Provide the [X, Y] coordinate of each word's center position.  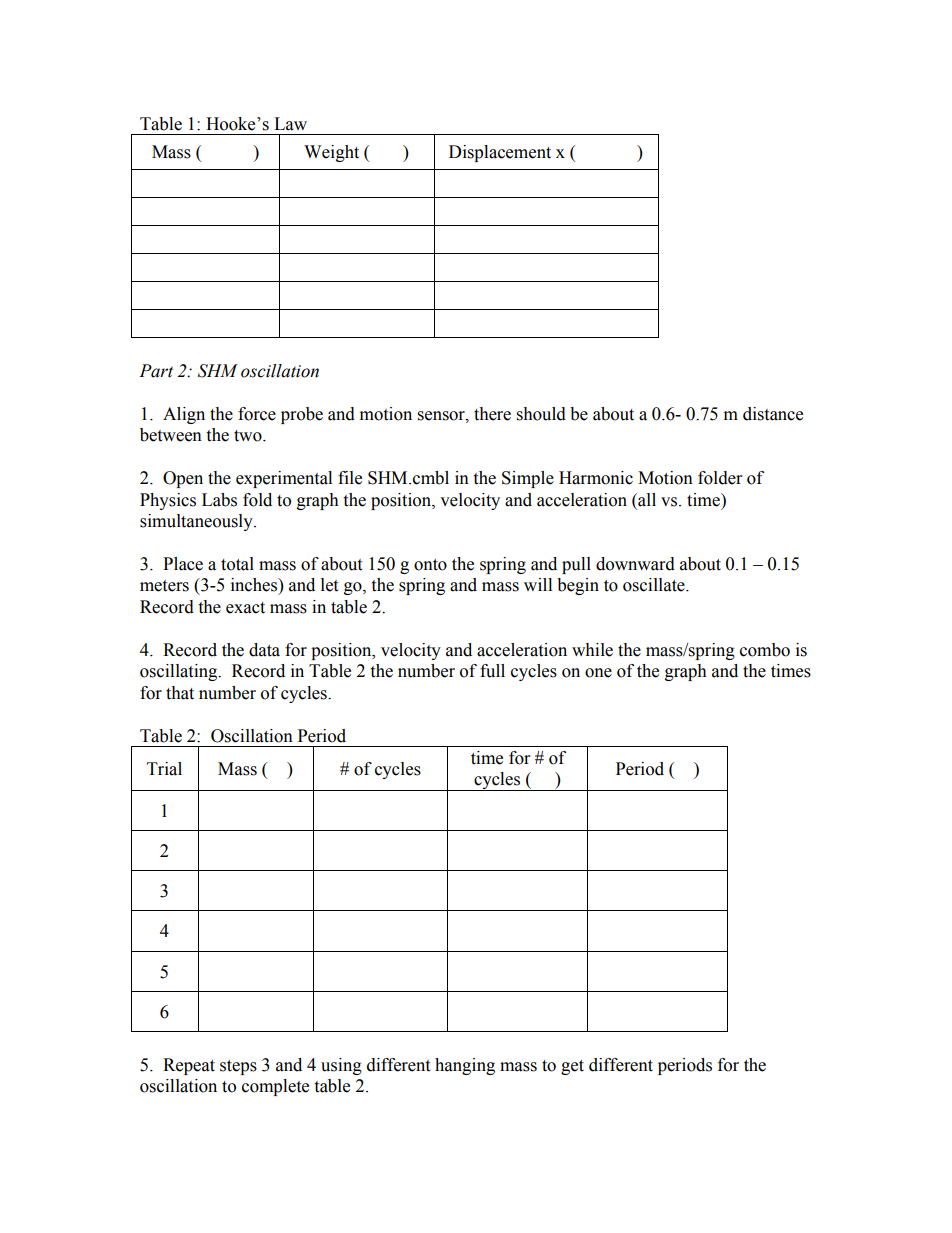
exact [245, 608]
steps [238, 1067]
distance [773, 414]
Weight [331, 153]
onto [430, 565]
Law [290, 124]
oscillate [655, 585]
